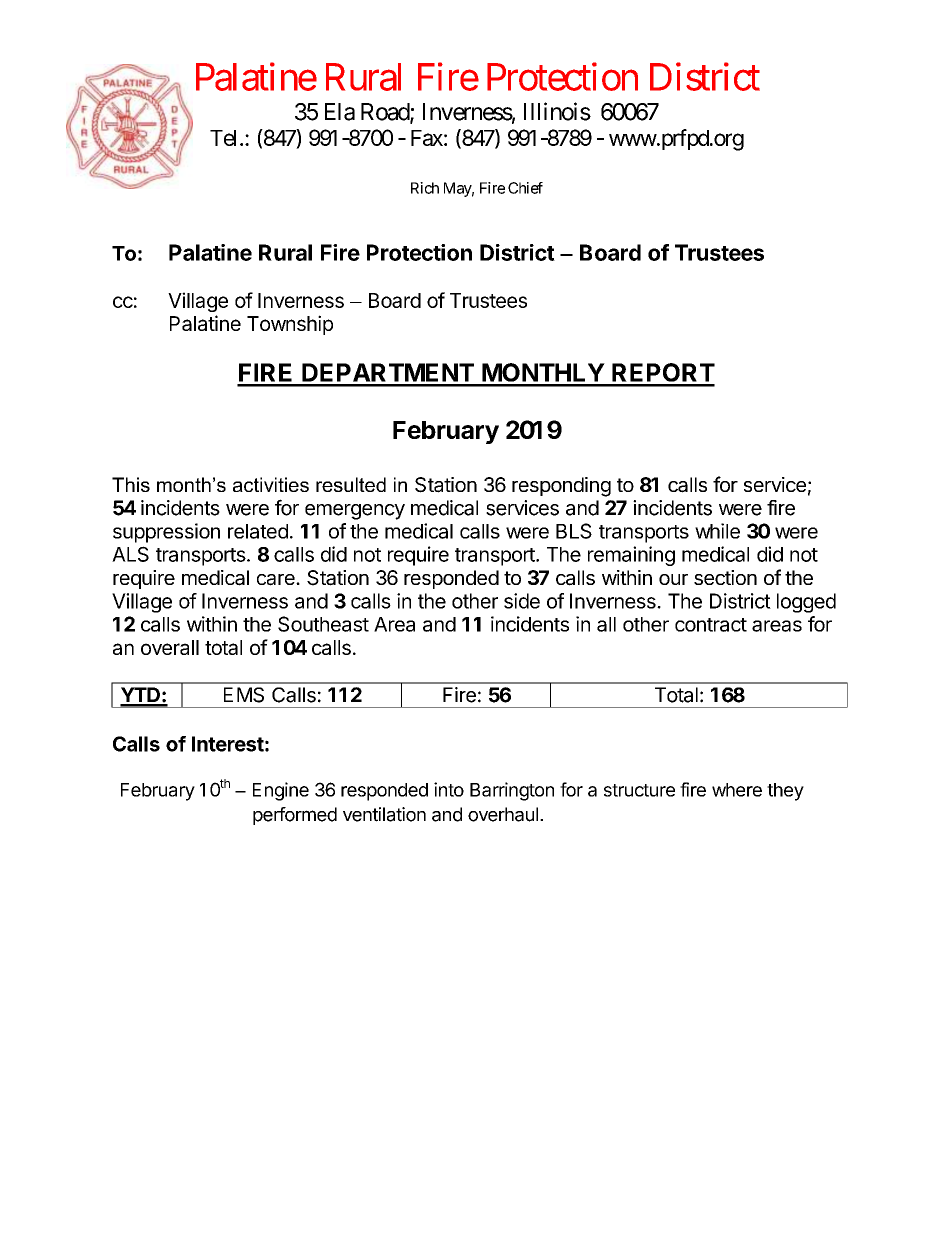 The height and width of the screenshot is (1233, 952). I want to click on while, so click(717, 531).
